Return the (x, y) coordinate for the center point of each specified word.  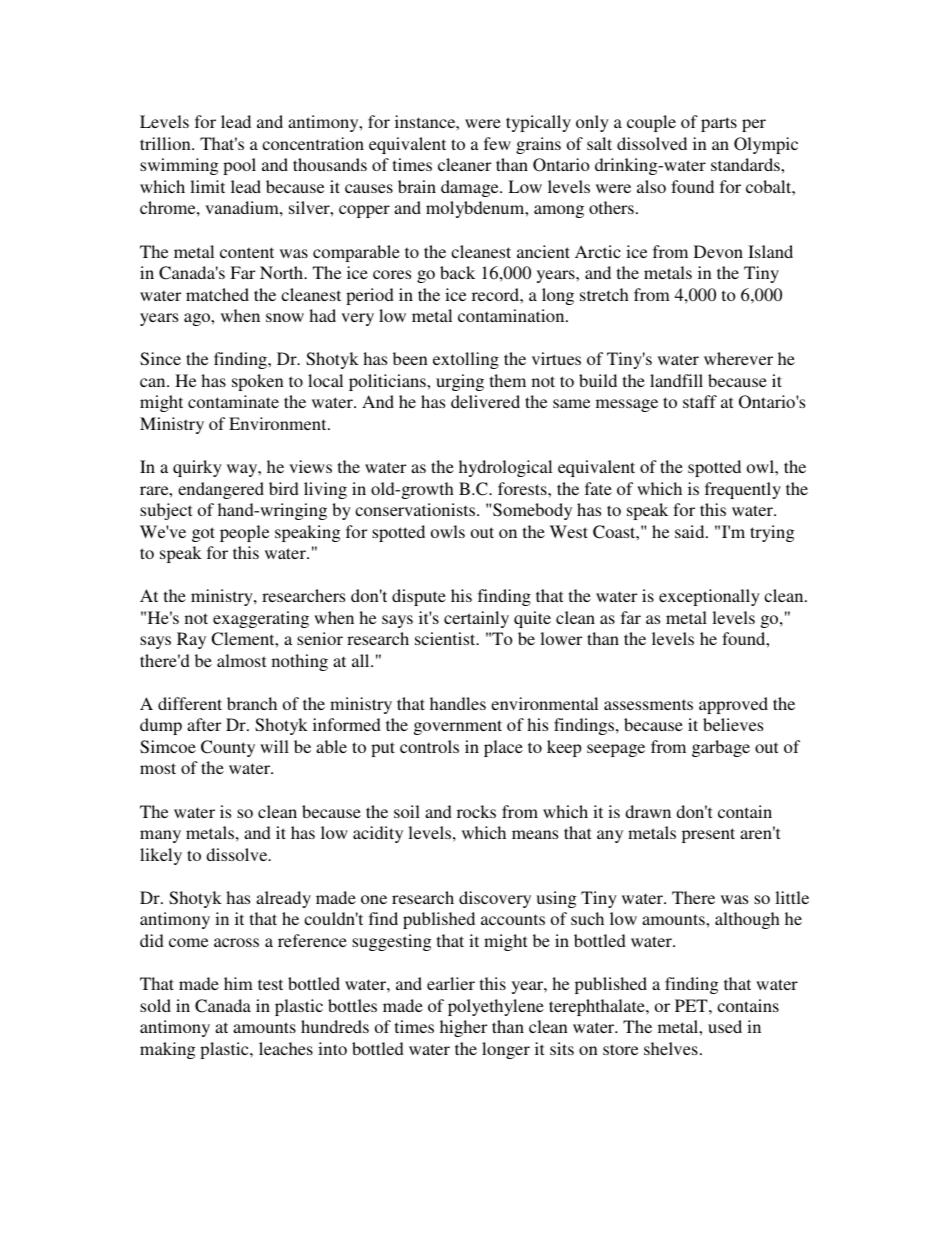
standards (746, 164)
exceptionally (709, 597)
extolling (466, 360)
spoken (258, 382)
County (228, 748)
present (708, 835)
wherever (738, 358)
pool (239, 166)
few (497, 143)
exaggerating (261, 619)
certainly (476, 619)
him (238, 983)
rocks (476, 811)
